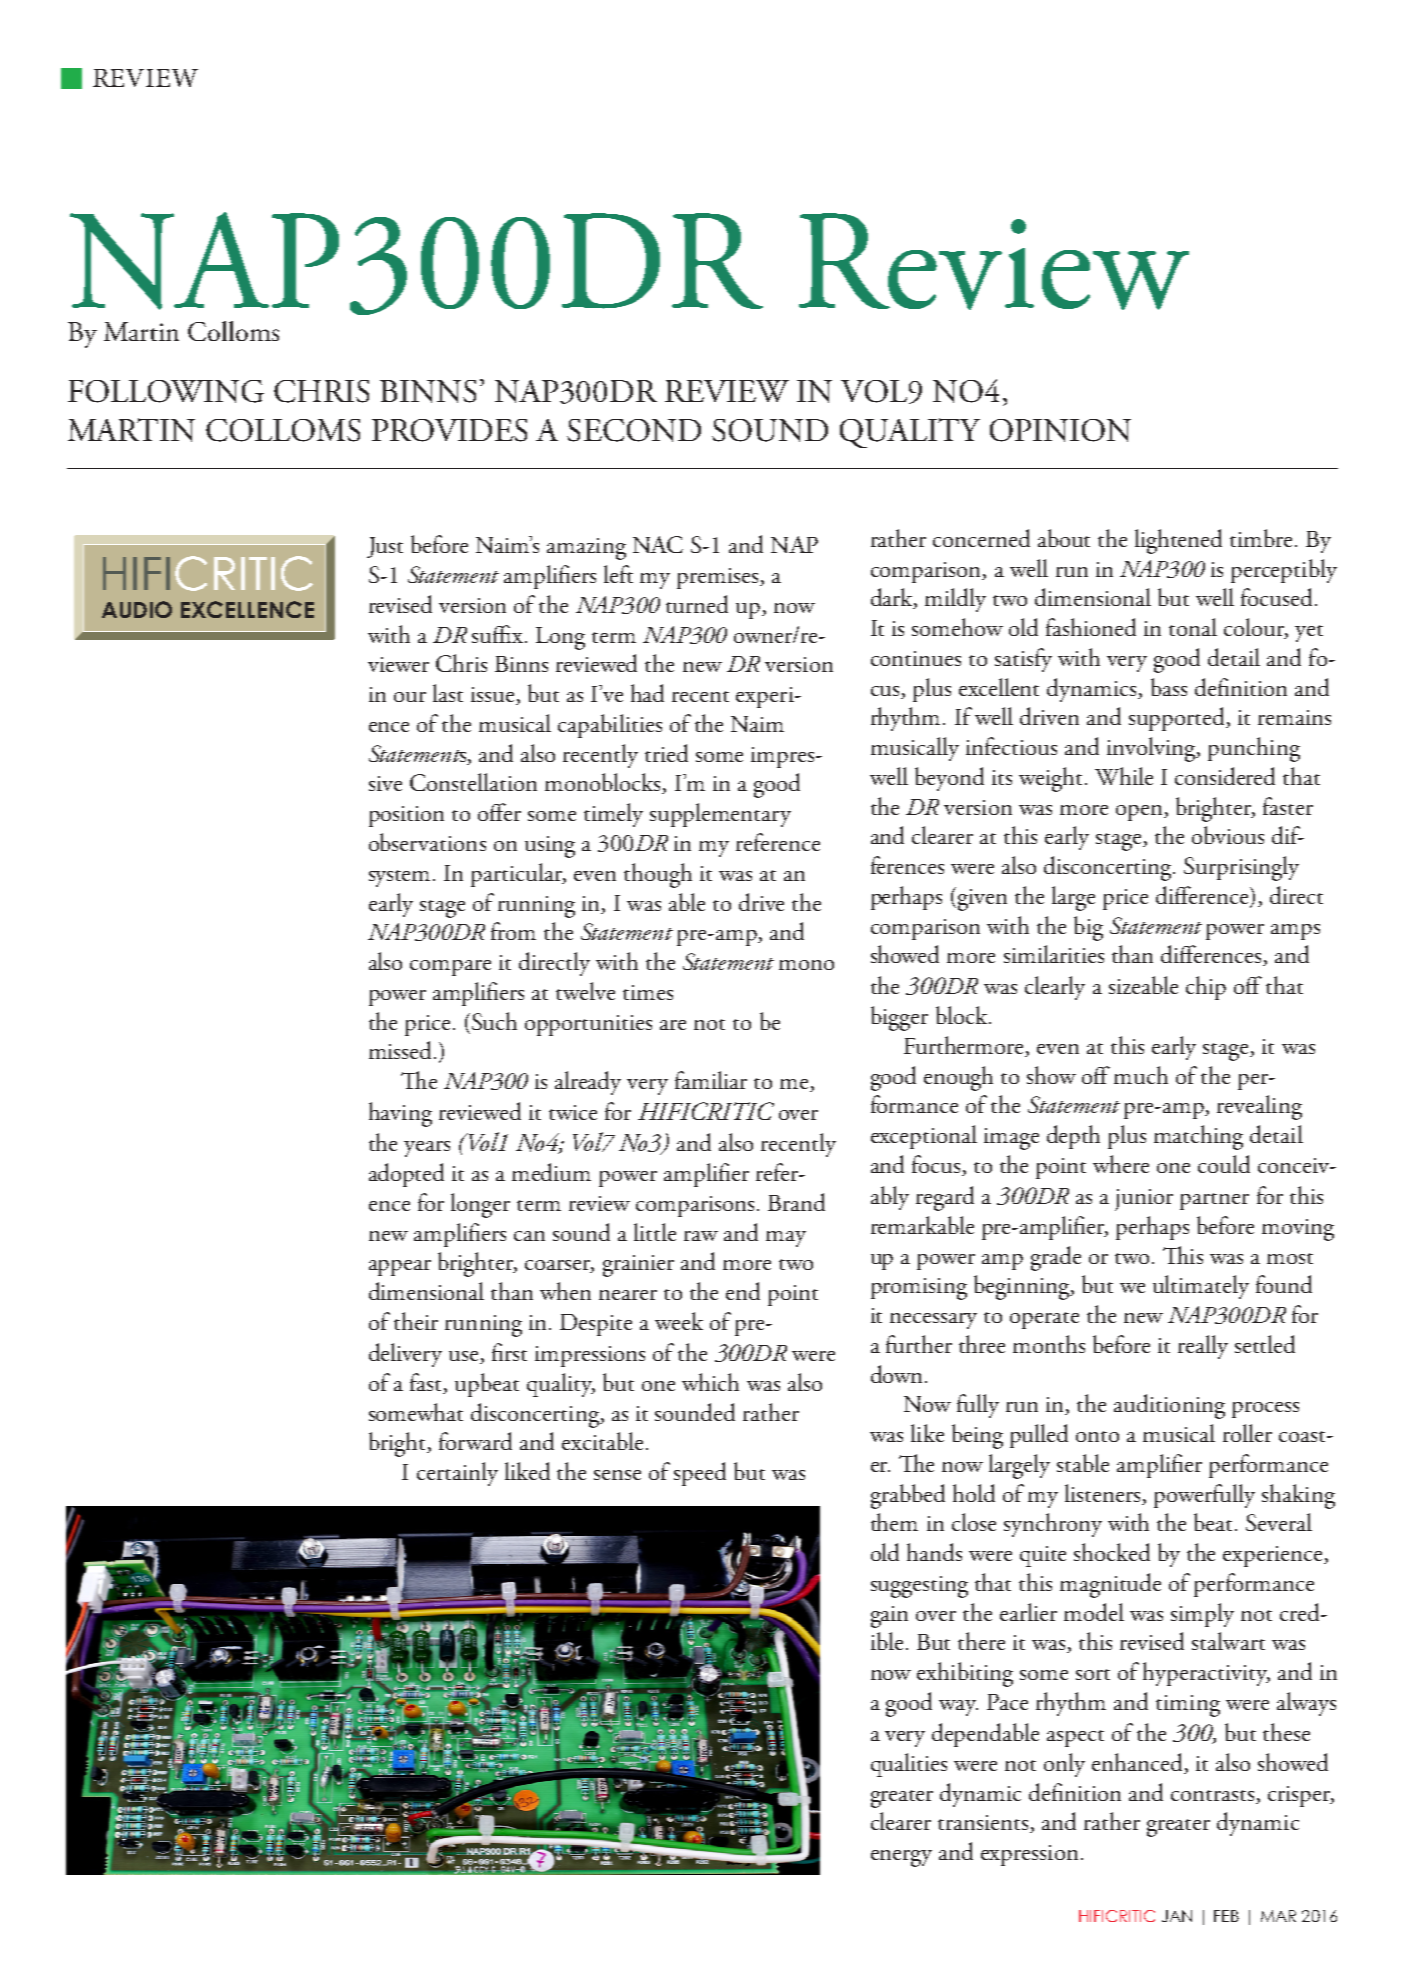  Describe the element at coordinates (634, 430) in the image. I see `SECOND` at that location.
